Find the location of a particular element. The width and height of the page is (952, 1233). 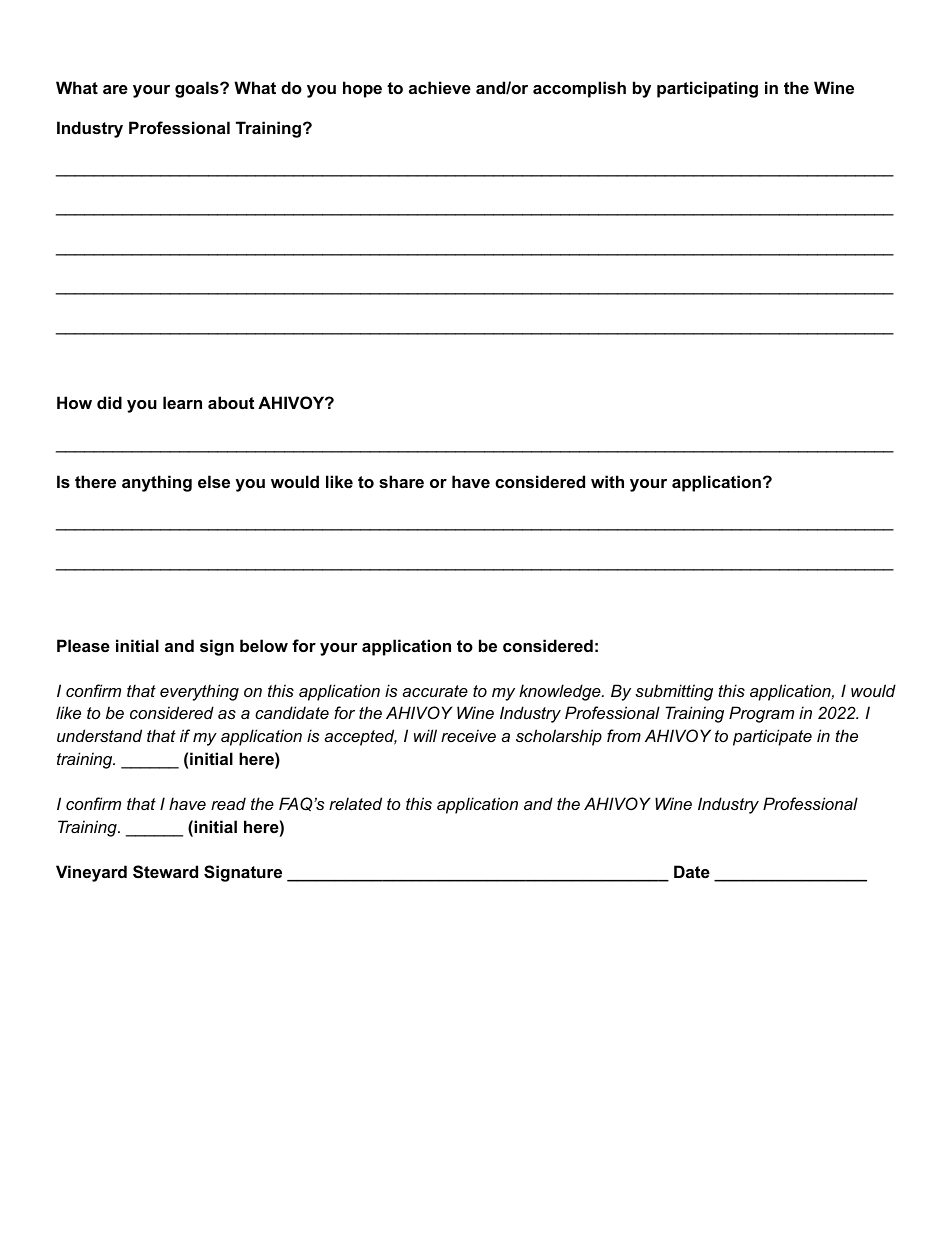

achieve is located at coordinates (440, 87).
